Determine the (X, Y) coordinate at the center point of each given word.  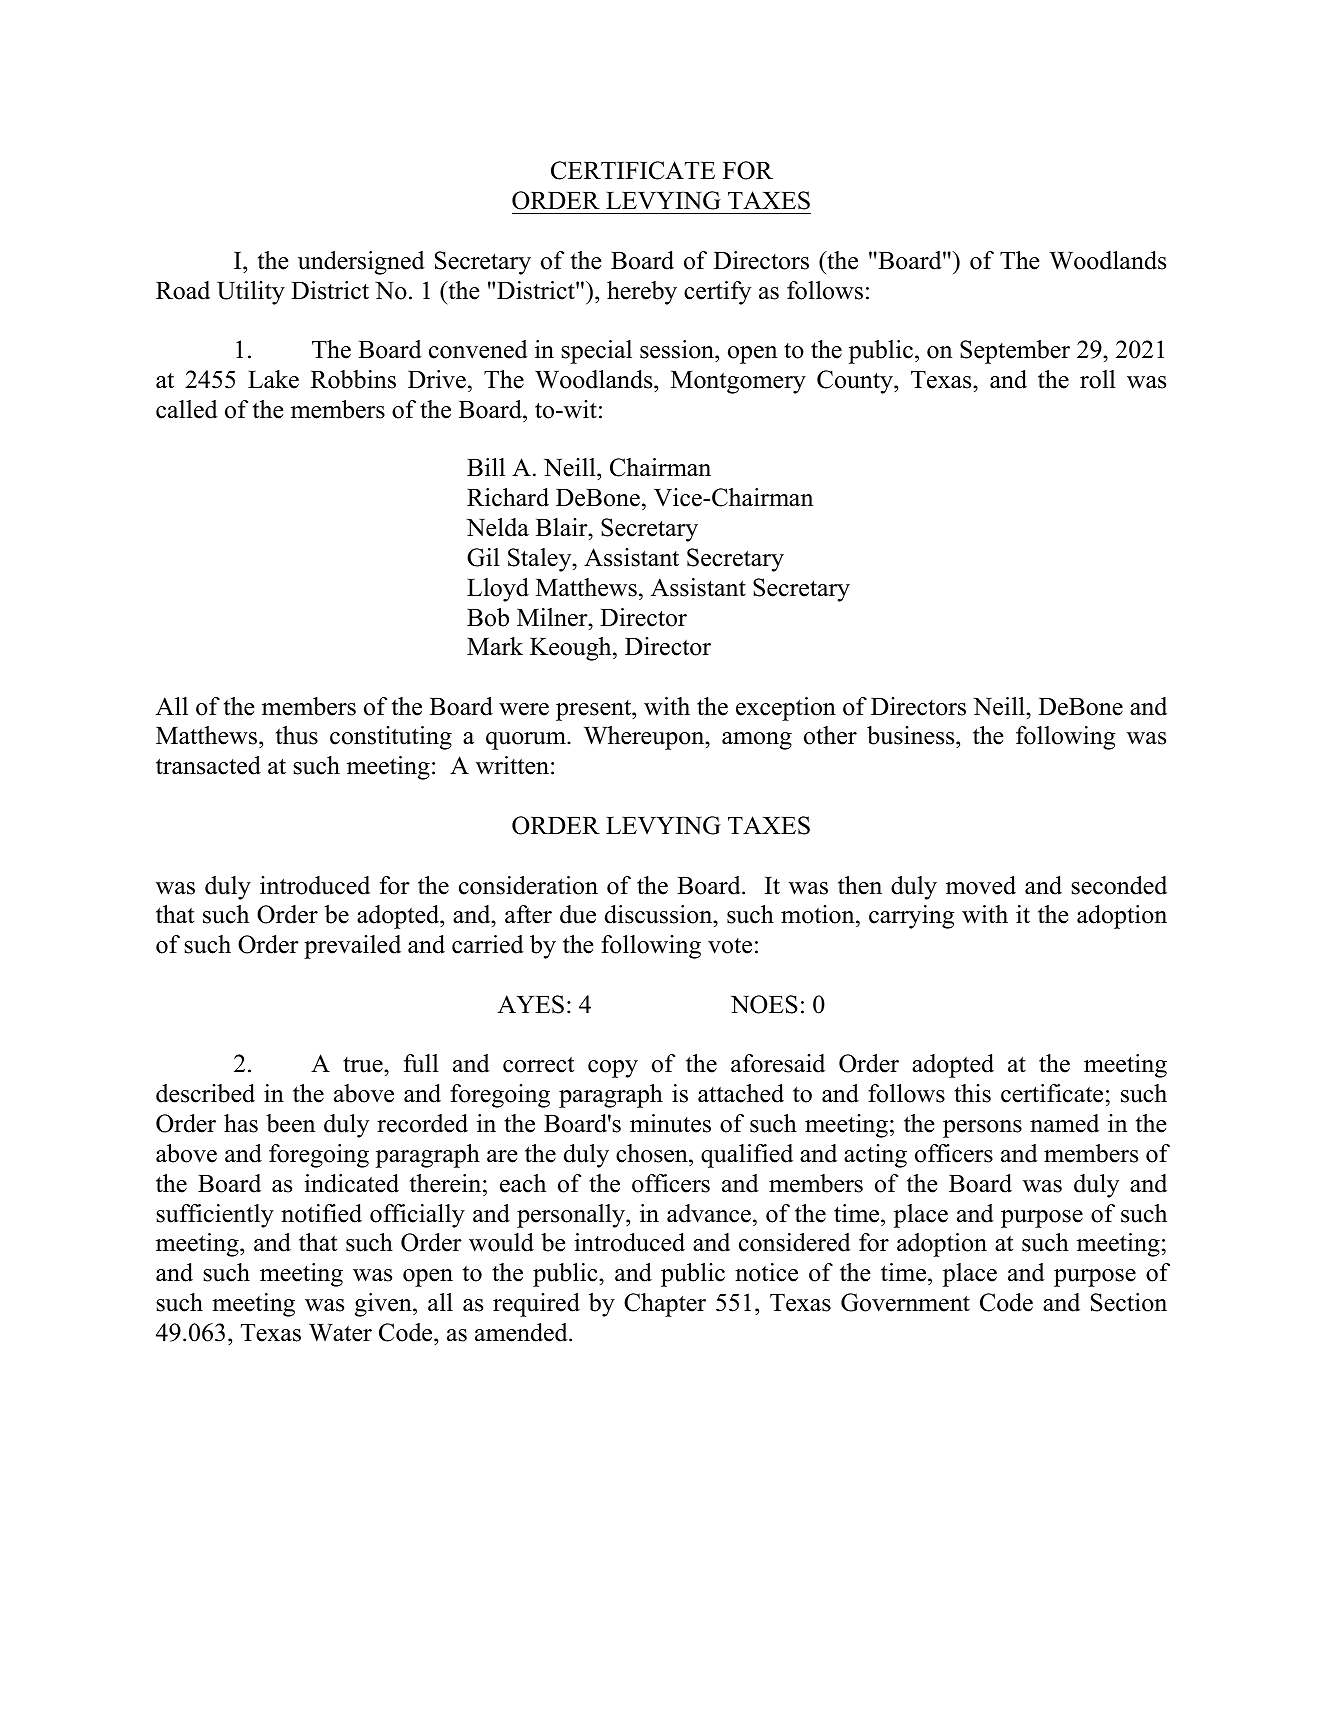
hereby (642, 293)
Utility (251, 293)
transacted (208, 765)
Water (340, 1333)
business (912, 737)
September (1015, 352)
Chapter (665, 1305)
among (757, 741)
